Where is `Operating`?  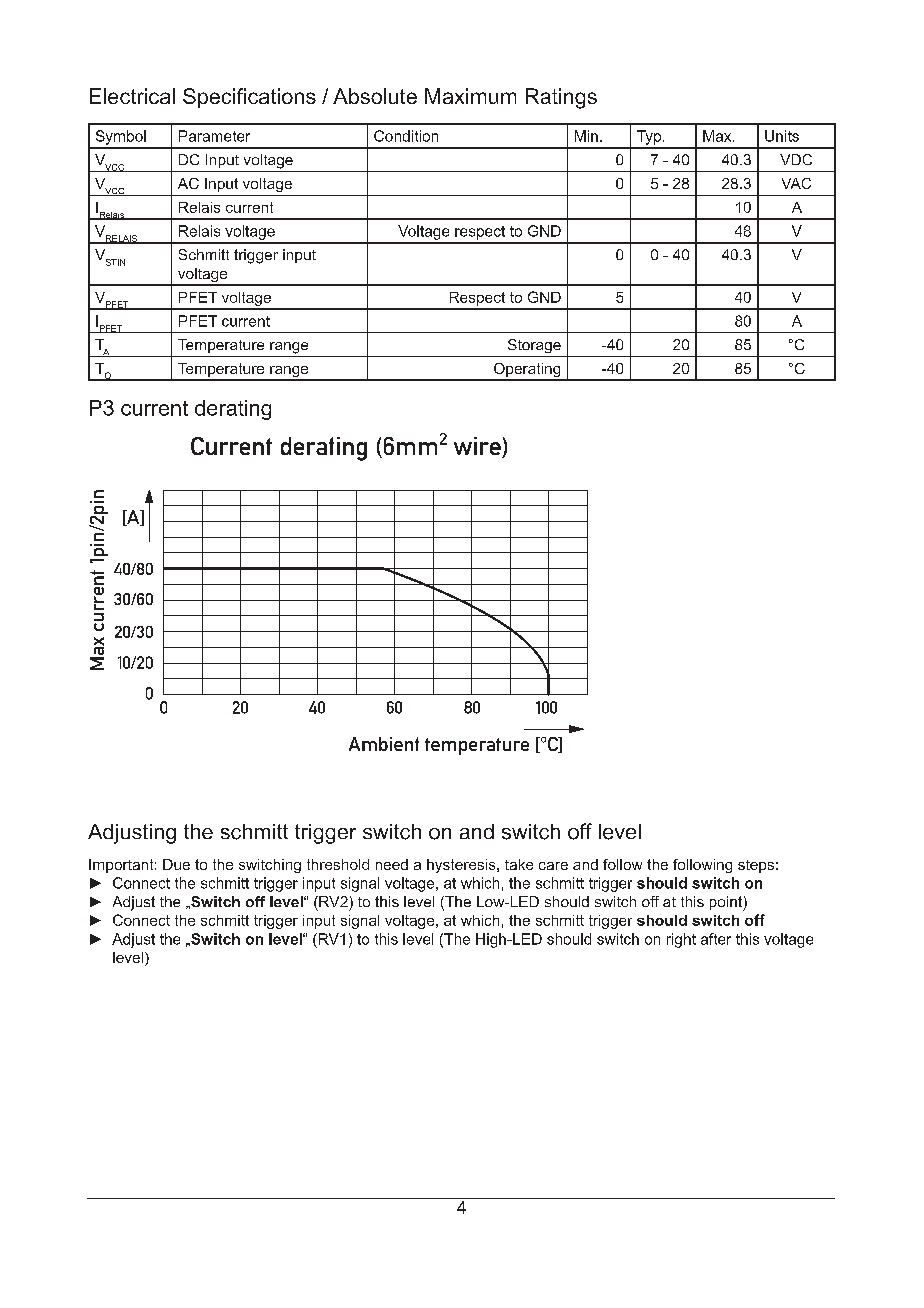 Operating is located at coordinates (527, 371).
